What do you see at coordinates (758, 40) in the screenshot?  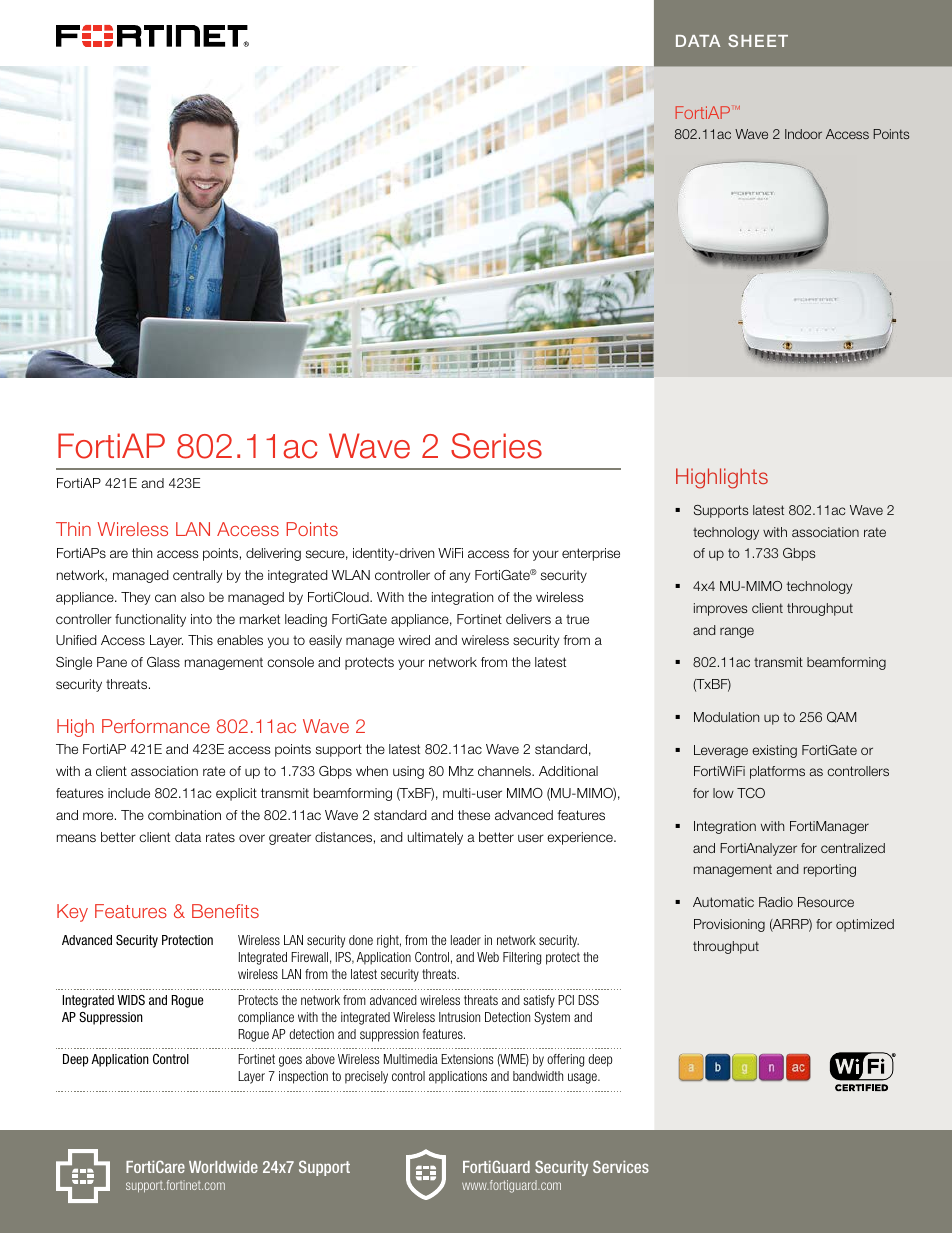 I see `SHEET` at bounding box center [758, 40].
